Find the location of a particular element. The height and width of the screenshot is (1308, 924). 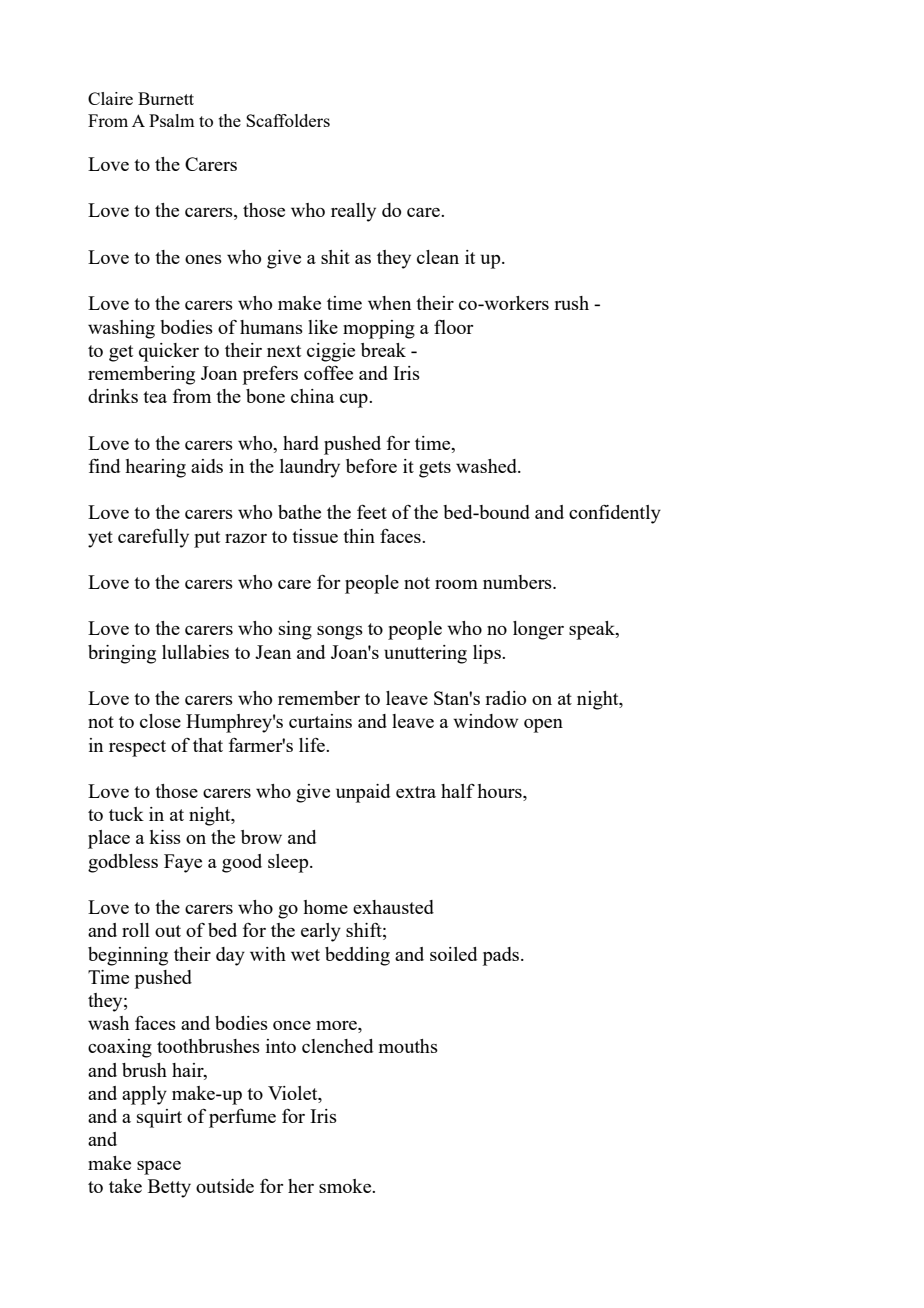

space is located at coordinates (159, 1168).
